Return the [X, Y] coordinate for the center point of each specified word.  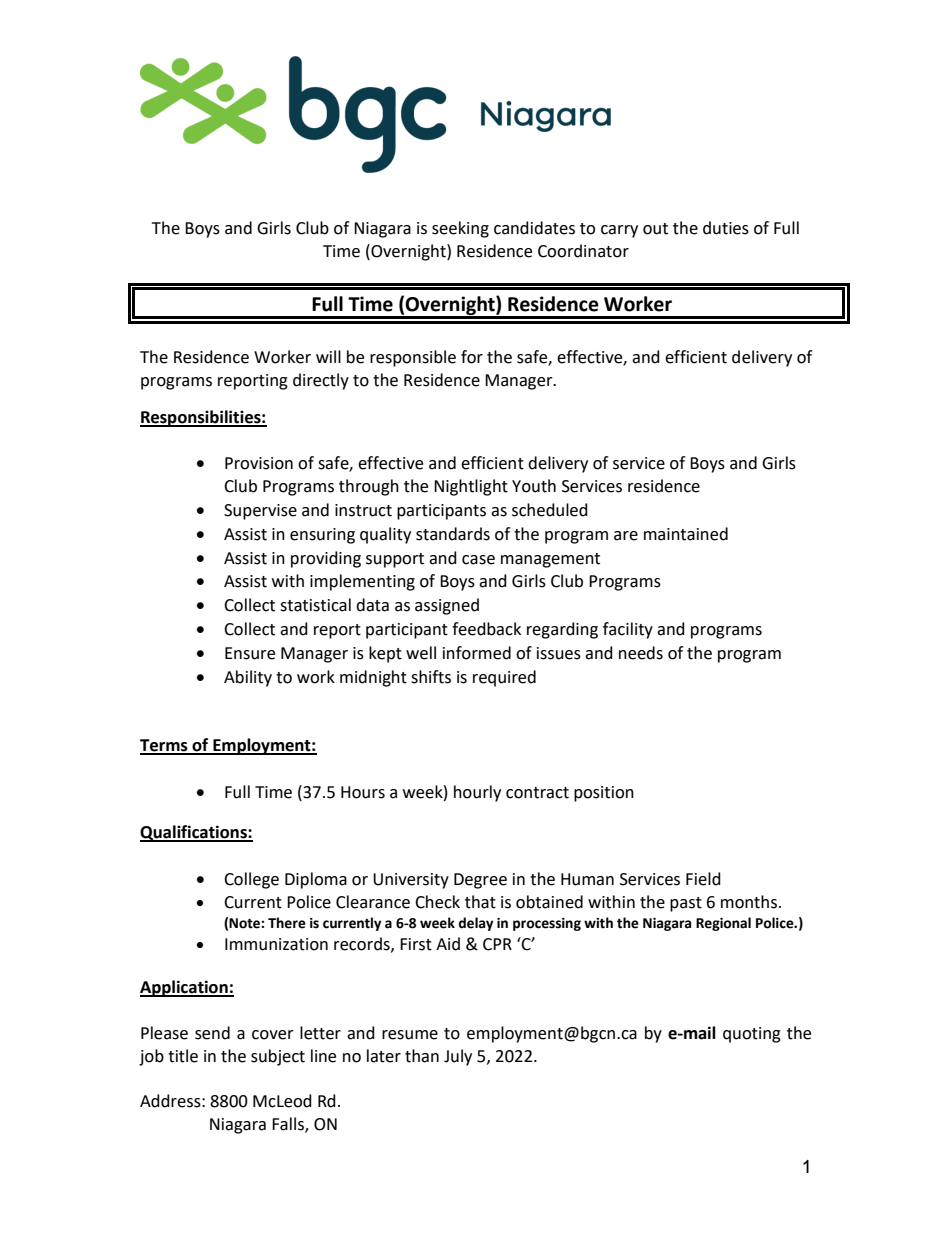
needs [641, 653]
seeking [460, 229]
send [212, 1033]
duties [726, 228]
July [458, 1057]
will [328, 356]
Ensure [250, 653]
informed [477, 653]
